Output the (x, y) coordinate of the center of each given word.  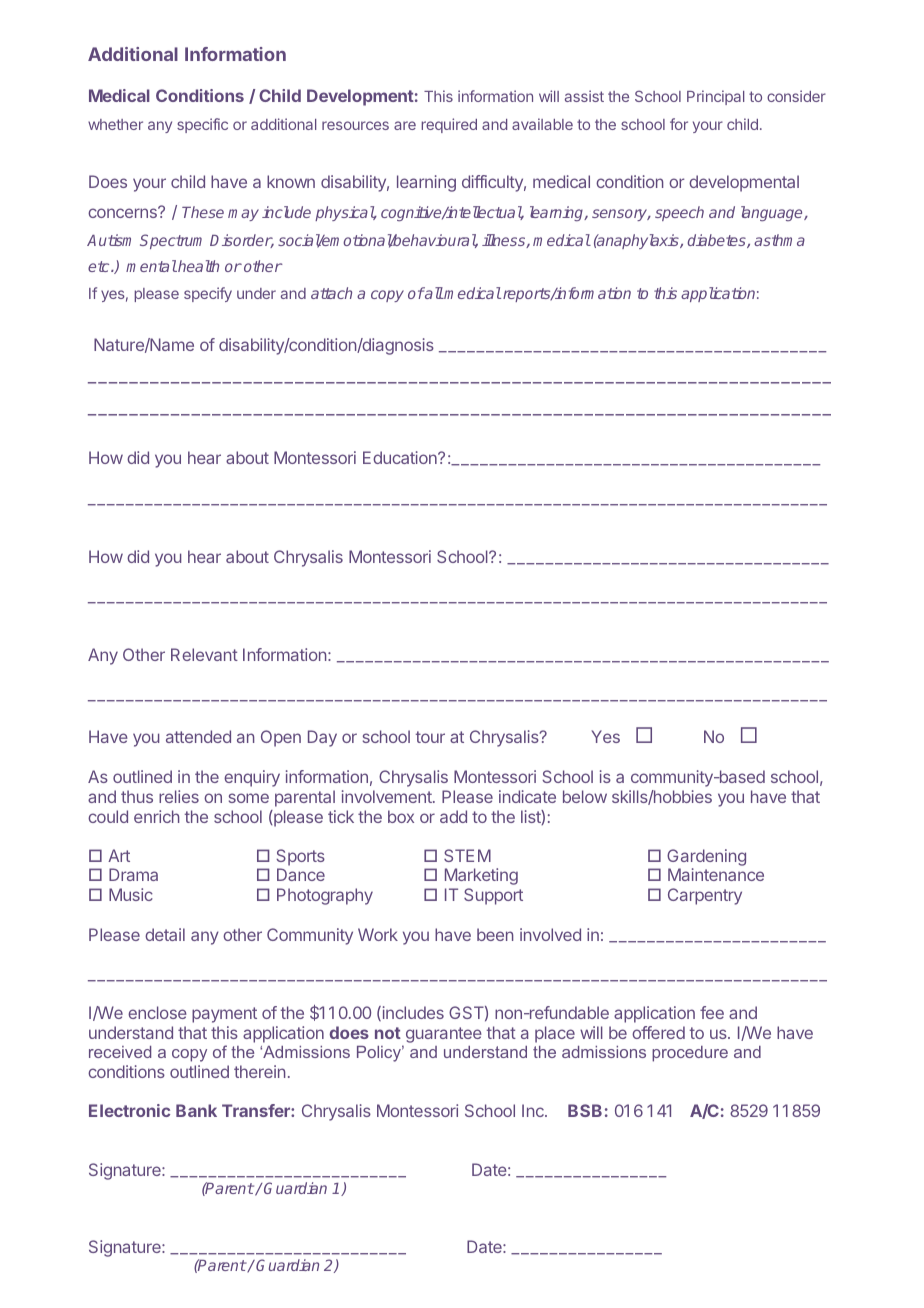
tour (430, 737)
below (585, 796)
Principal (715, 97)
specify (208, 294)
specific (202, 125)
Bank (196, 1110)
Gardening (706, 859)
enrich (156, 816)
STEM (467, 855)
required (449, 125)
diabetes (718, 241)
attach (331, 293)
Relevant (204, 654)
